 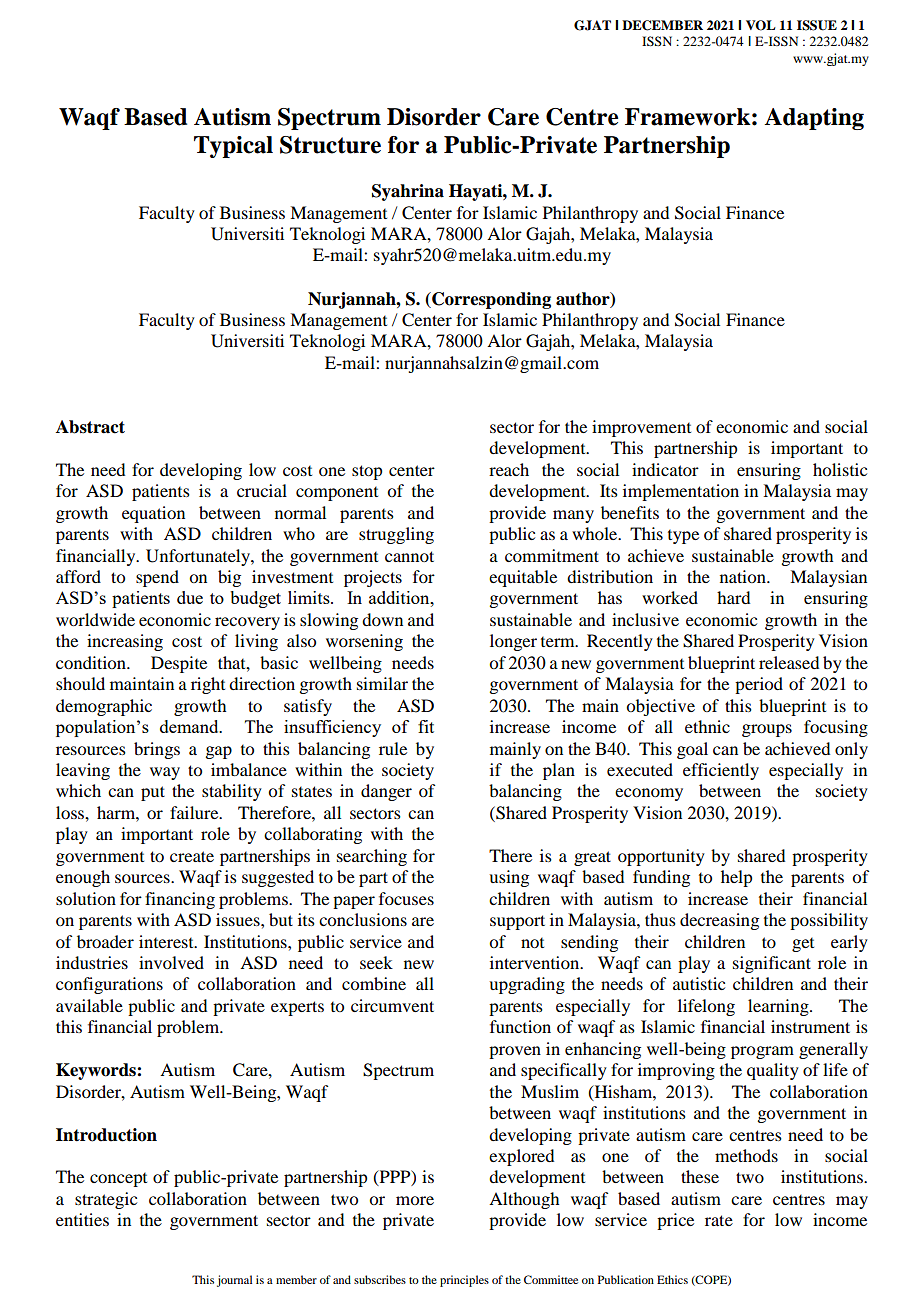 I want to click on Corresponding, so click(x=490, y=300).
